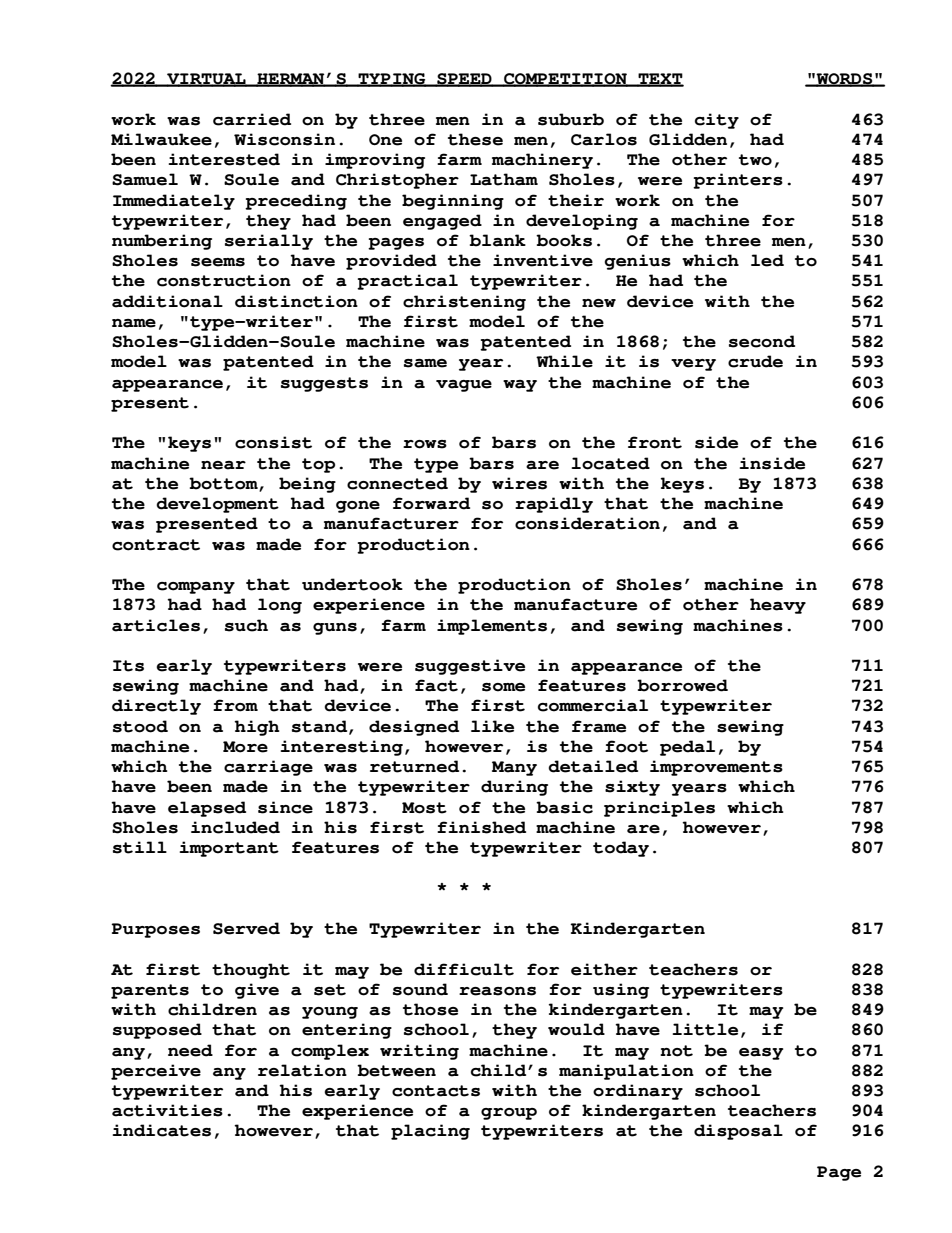  I want to click on principles, so click(659, 809).
